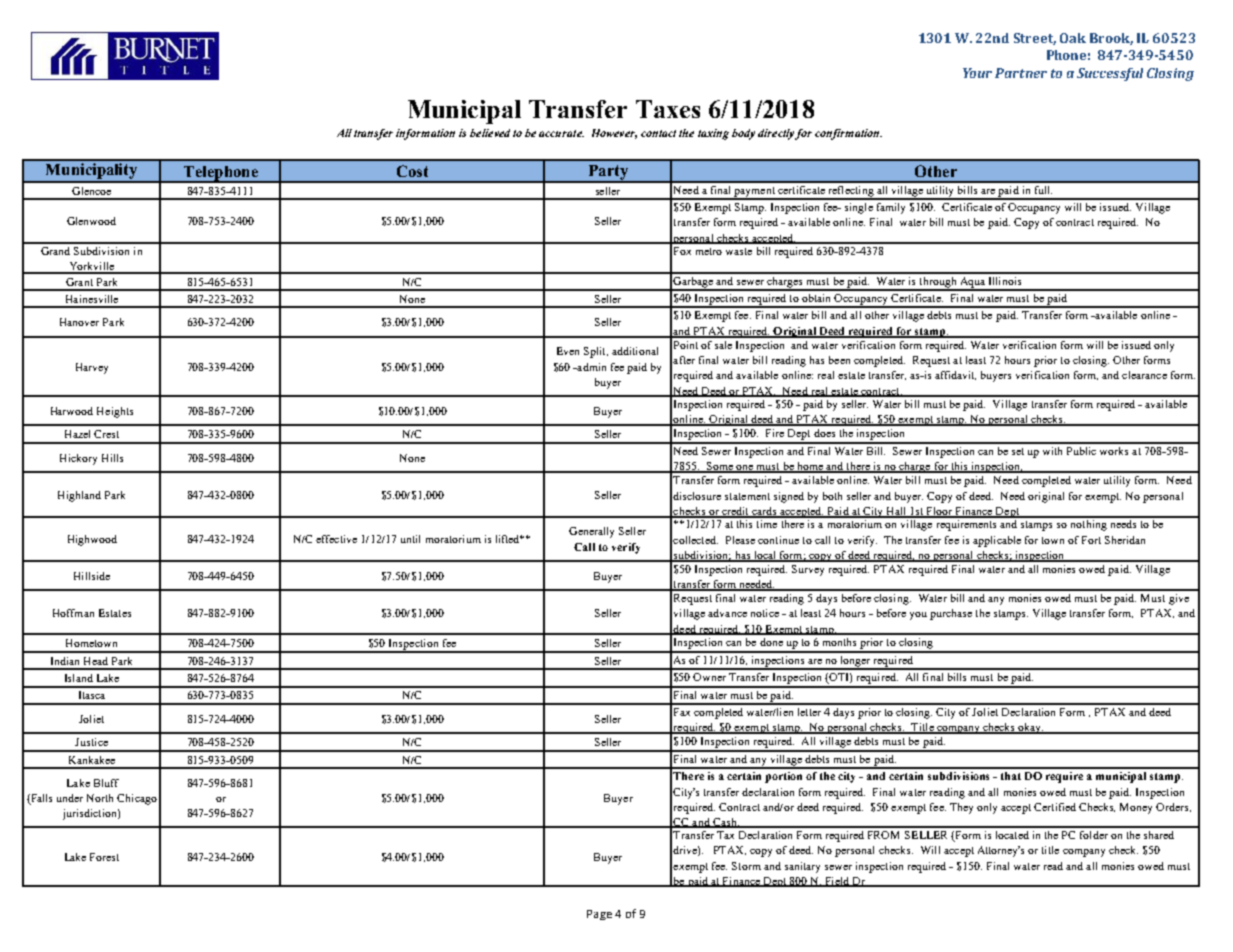 The height and width of the screenshot is (952, 1233). Describe the element at coordinates (490, 133) in the screenshot. I see `believed` at that location.
